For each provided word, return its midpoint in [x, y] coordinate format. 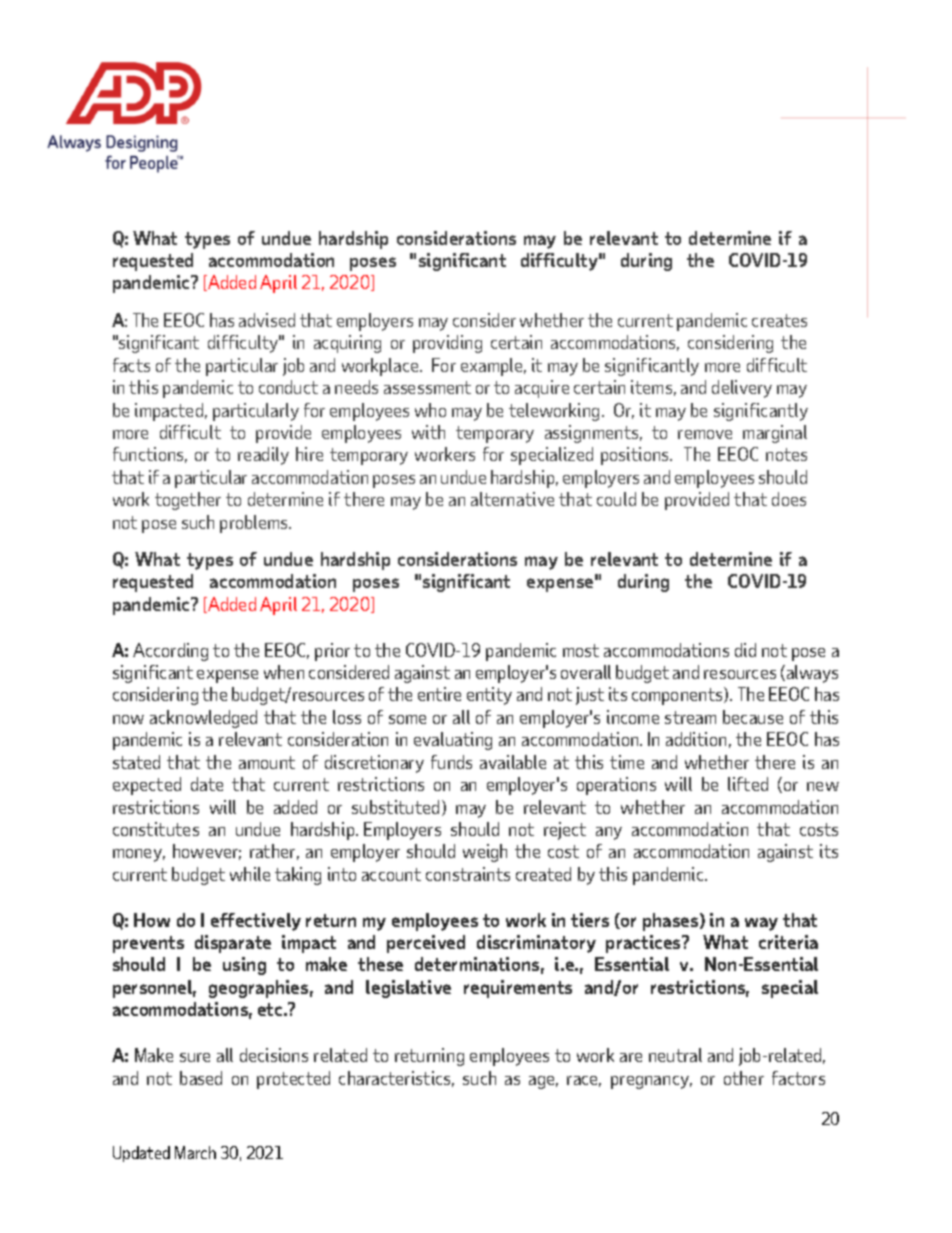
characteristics [396, 1079]
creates [779, 320]
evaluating [453, 741]
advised [267, 320]
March [195, 1152]
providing [447, 344]
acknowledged [203, 719]
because [753, 717]
